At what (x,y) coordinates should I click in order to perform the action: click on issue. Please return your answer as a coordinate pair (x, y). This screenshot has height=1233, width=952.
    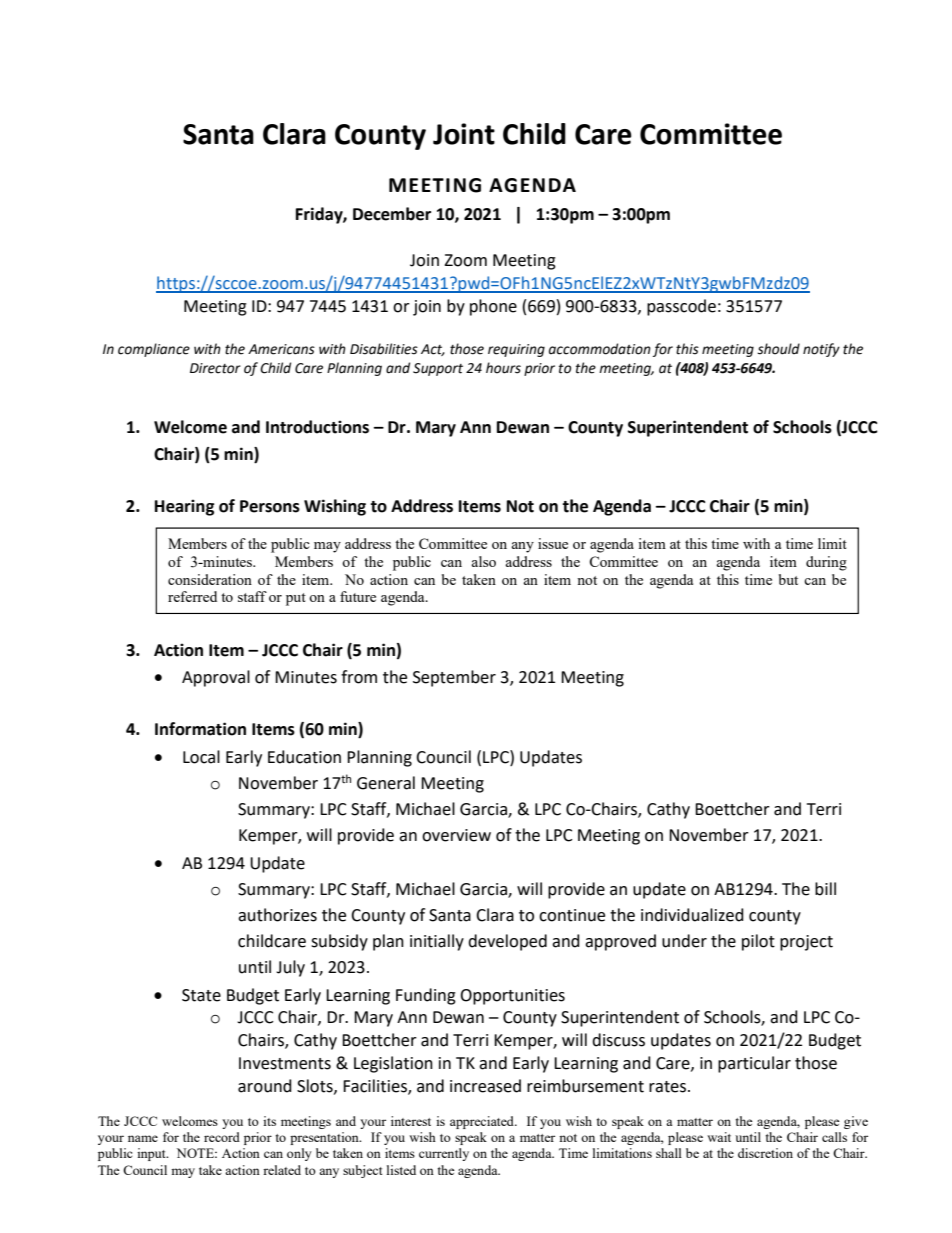
    Looking at the image, I should click on (553, 543).
